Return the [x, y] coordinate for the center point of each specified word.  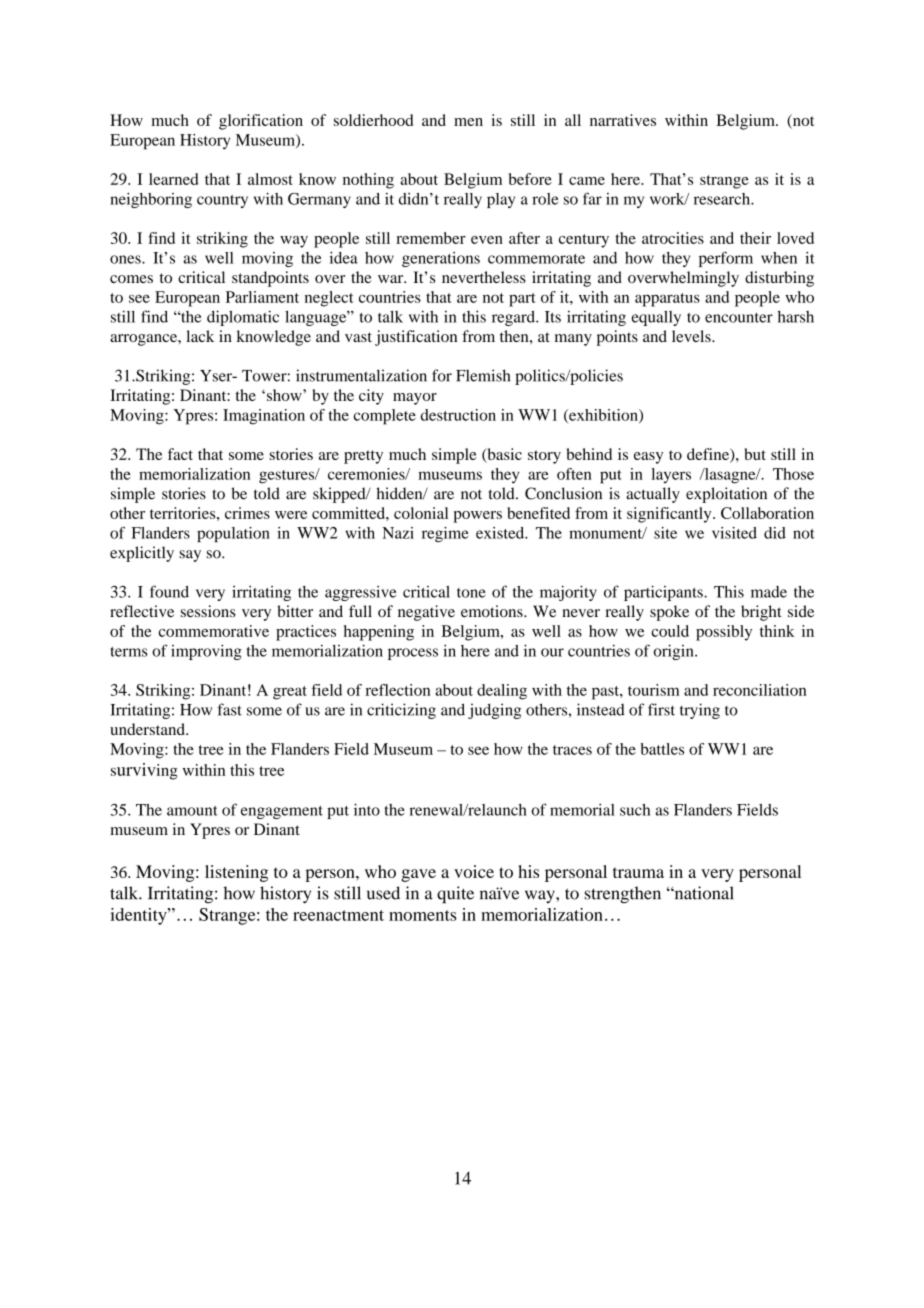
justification [416, 338]
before [530, 179]
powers [477, 517]
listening [236, 873]
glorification [261, 122]
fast [229, 709]
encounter [739, 318]
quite [455, 895]
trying [700, 711]
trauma [638, 872]
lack [200, 336]
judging [494, 711]
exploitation [726, 495]
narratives [623, 120]
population [233, 534]
